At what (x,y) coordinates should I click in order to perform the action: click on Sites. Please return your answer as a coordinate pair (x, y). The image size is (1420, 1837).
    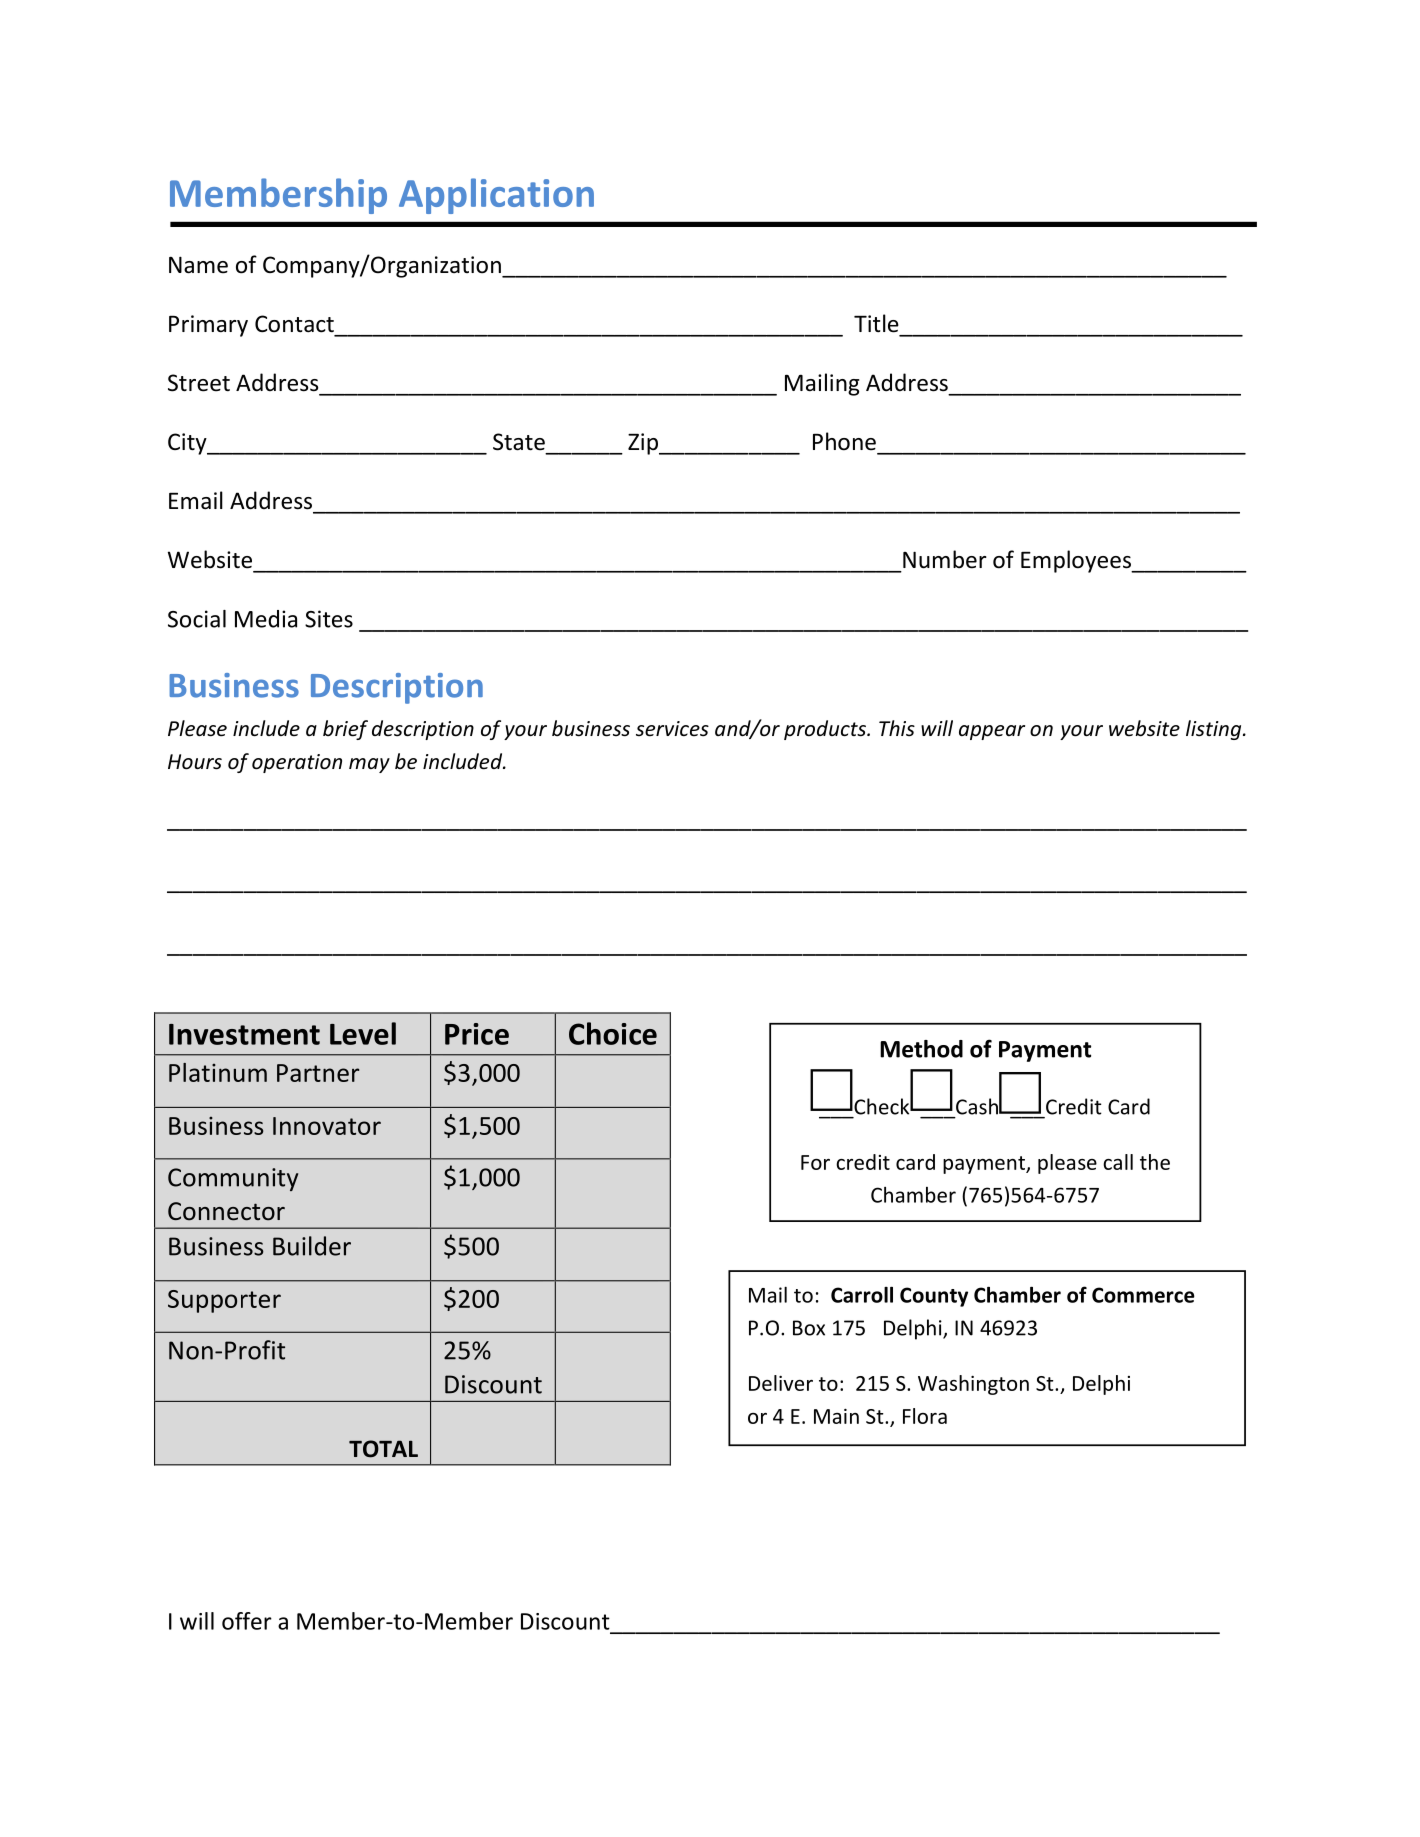
    Looking at the image, I should click on (329, 619).
